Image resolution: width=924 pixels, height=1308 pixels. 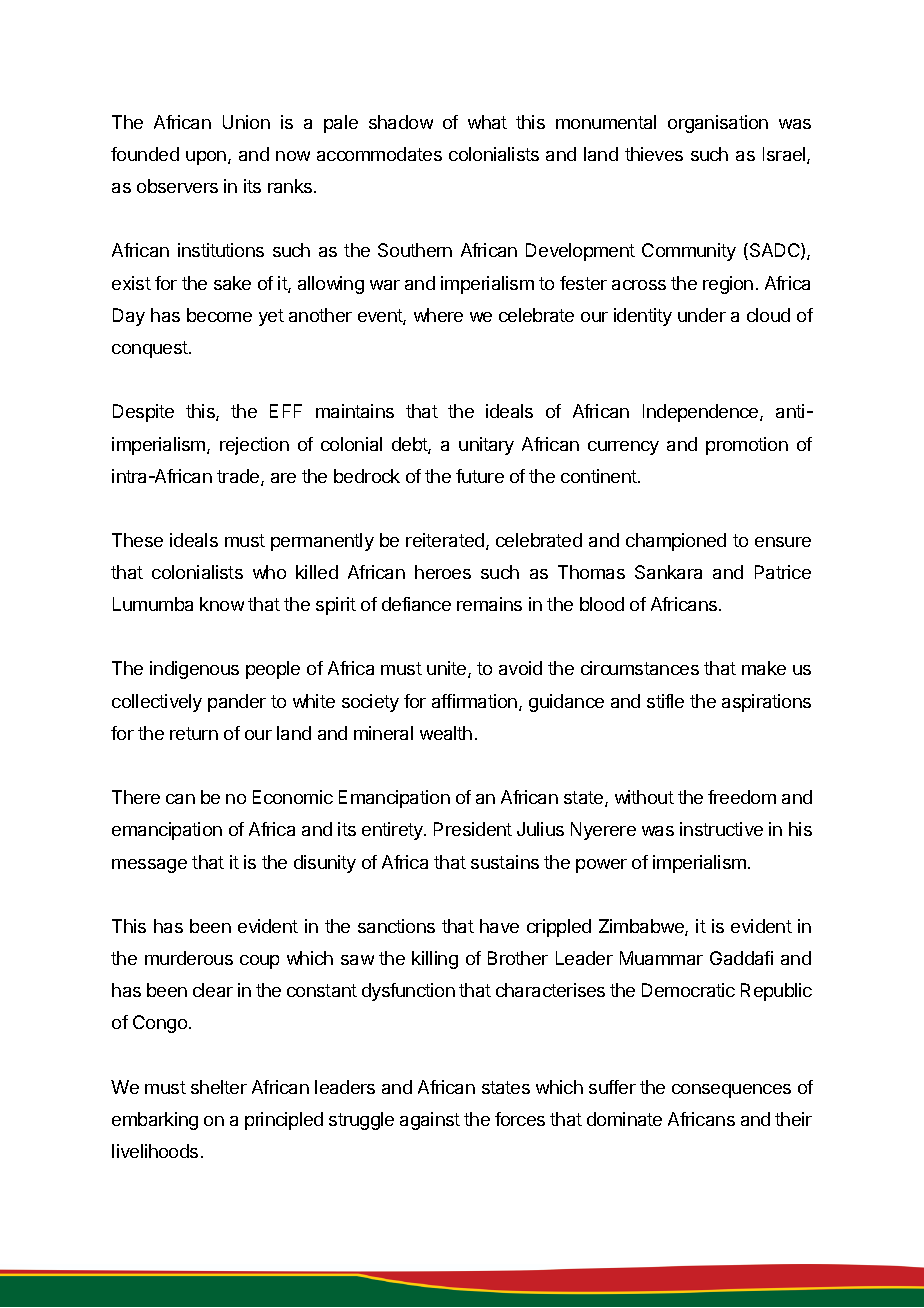 What do you see at coordinates (480, 476) in the image?
I see `future` at bounding box center [480, 476].
